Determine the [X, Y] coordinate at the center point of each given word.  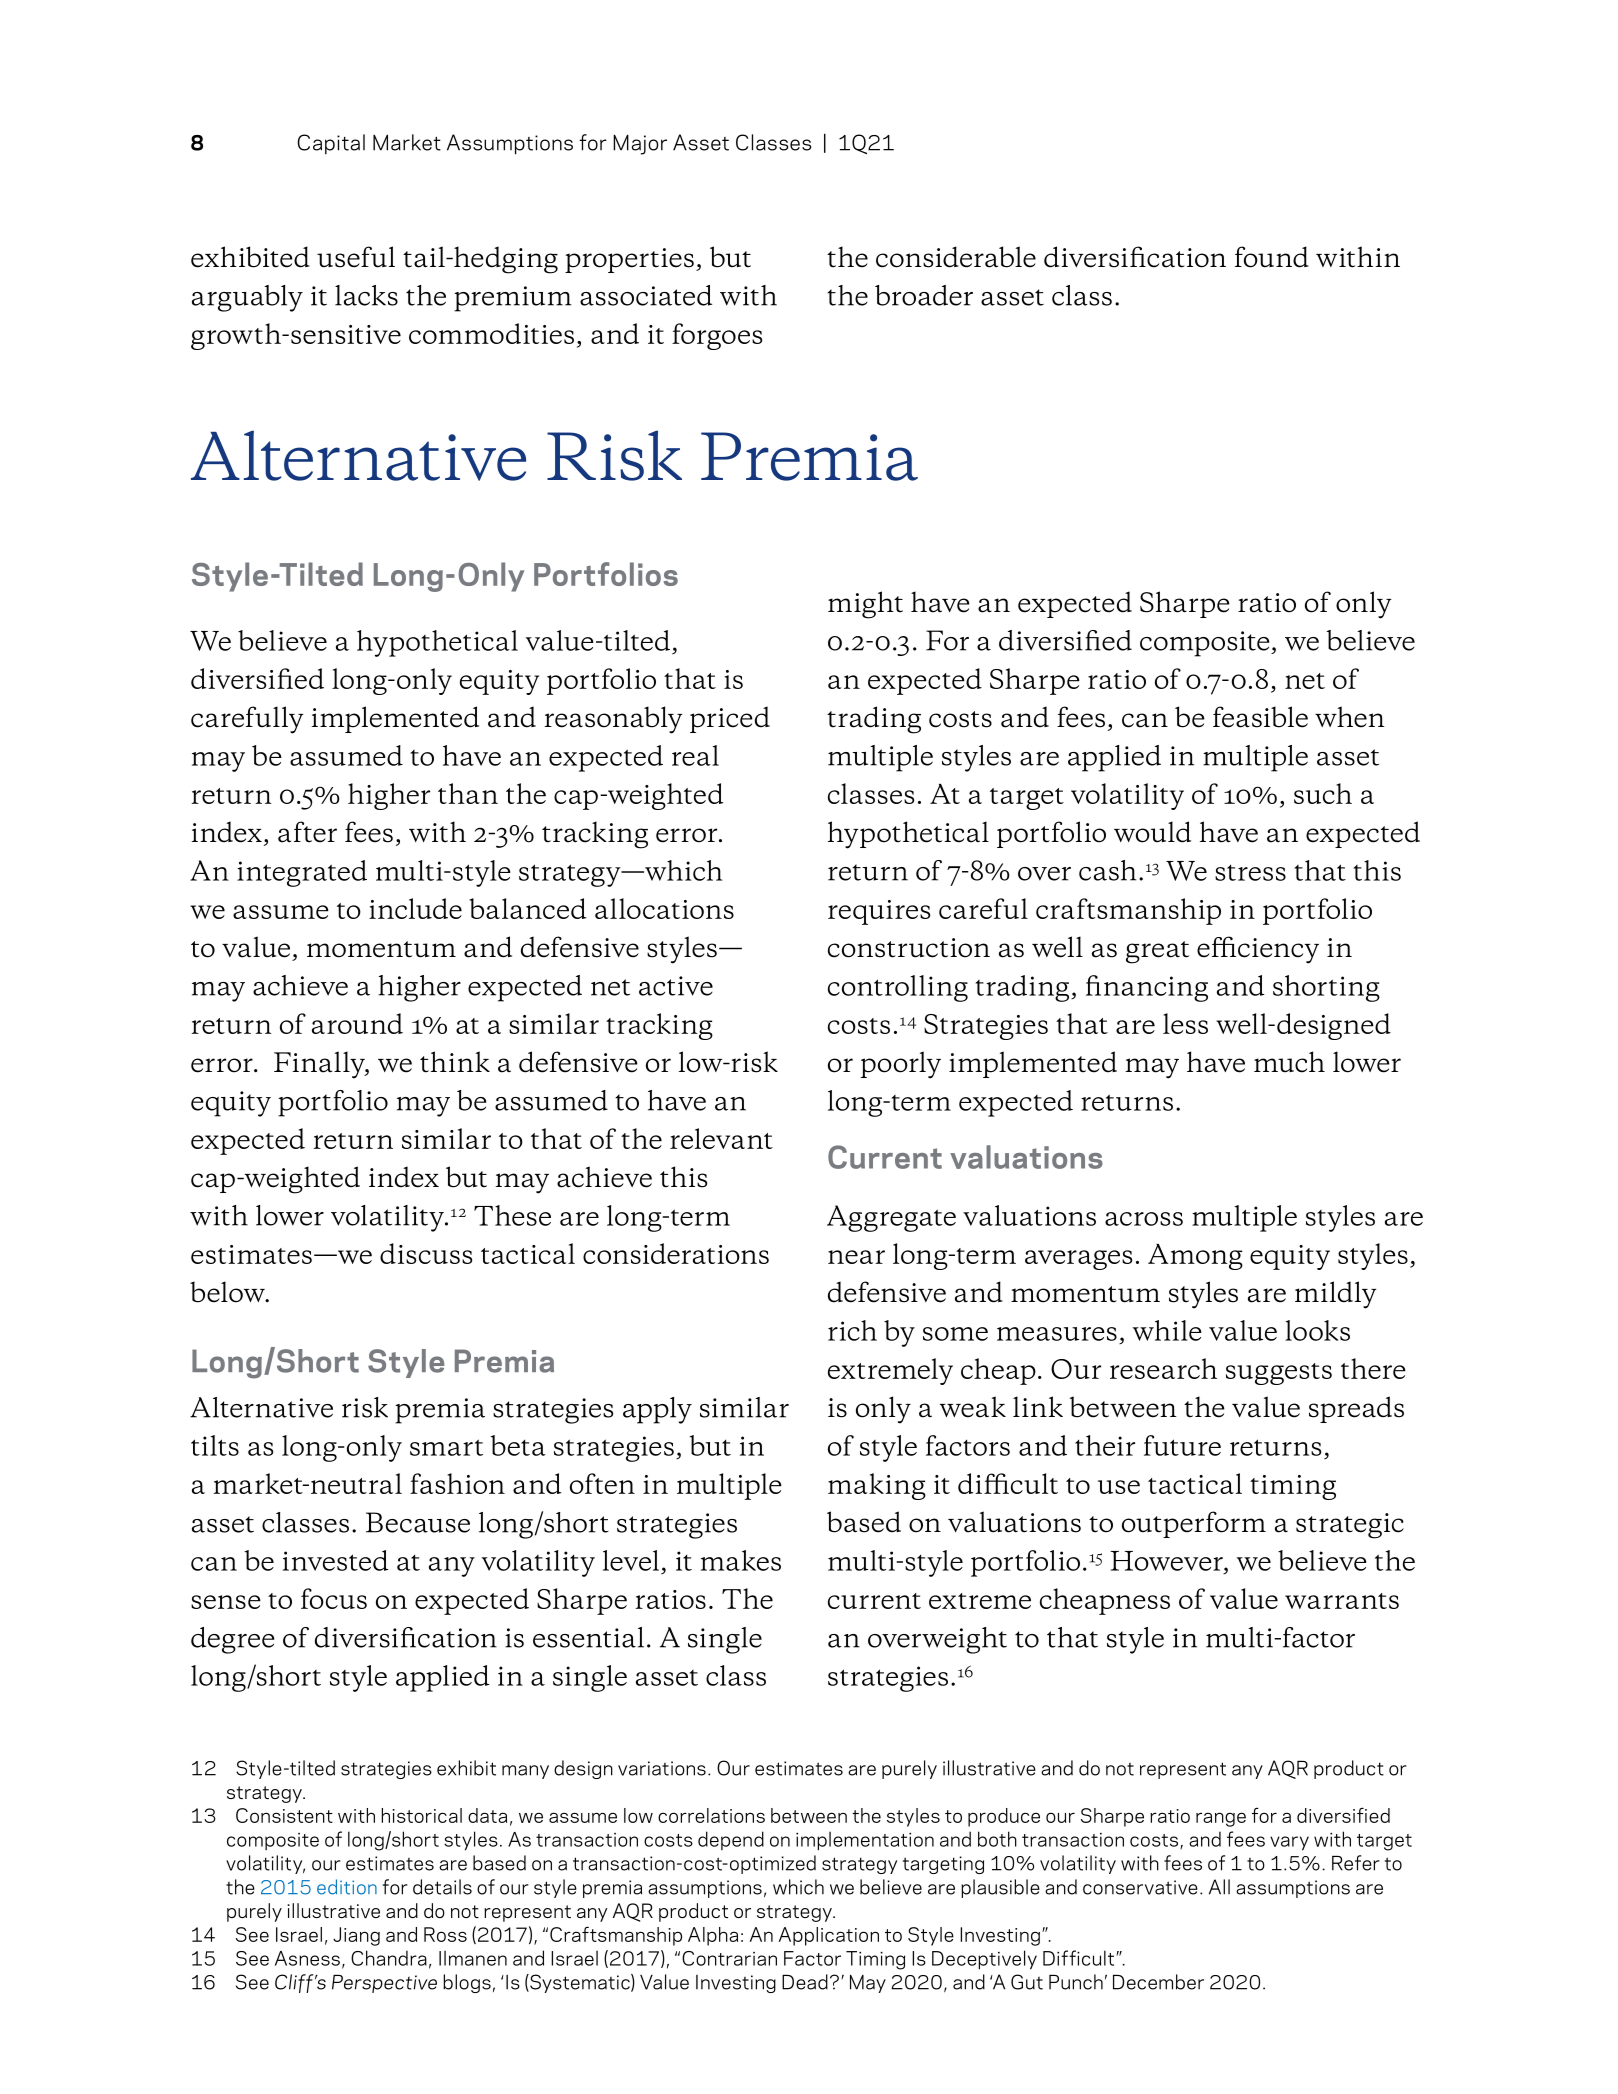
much [1289, 1062]
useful [356, 257]
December [1158, 1982]
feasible [1260, 717]
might [865, 605]
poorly [901, 1065]
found [1272, 257]
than [468, 793]
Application [829, 1936]
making [877, 1486]
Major [640, 144]
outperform [1194, 1524]
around [357, 1023]
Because [418, 1522]
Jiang [356, 1936]
